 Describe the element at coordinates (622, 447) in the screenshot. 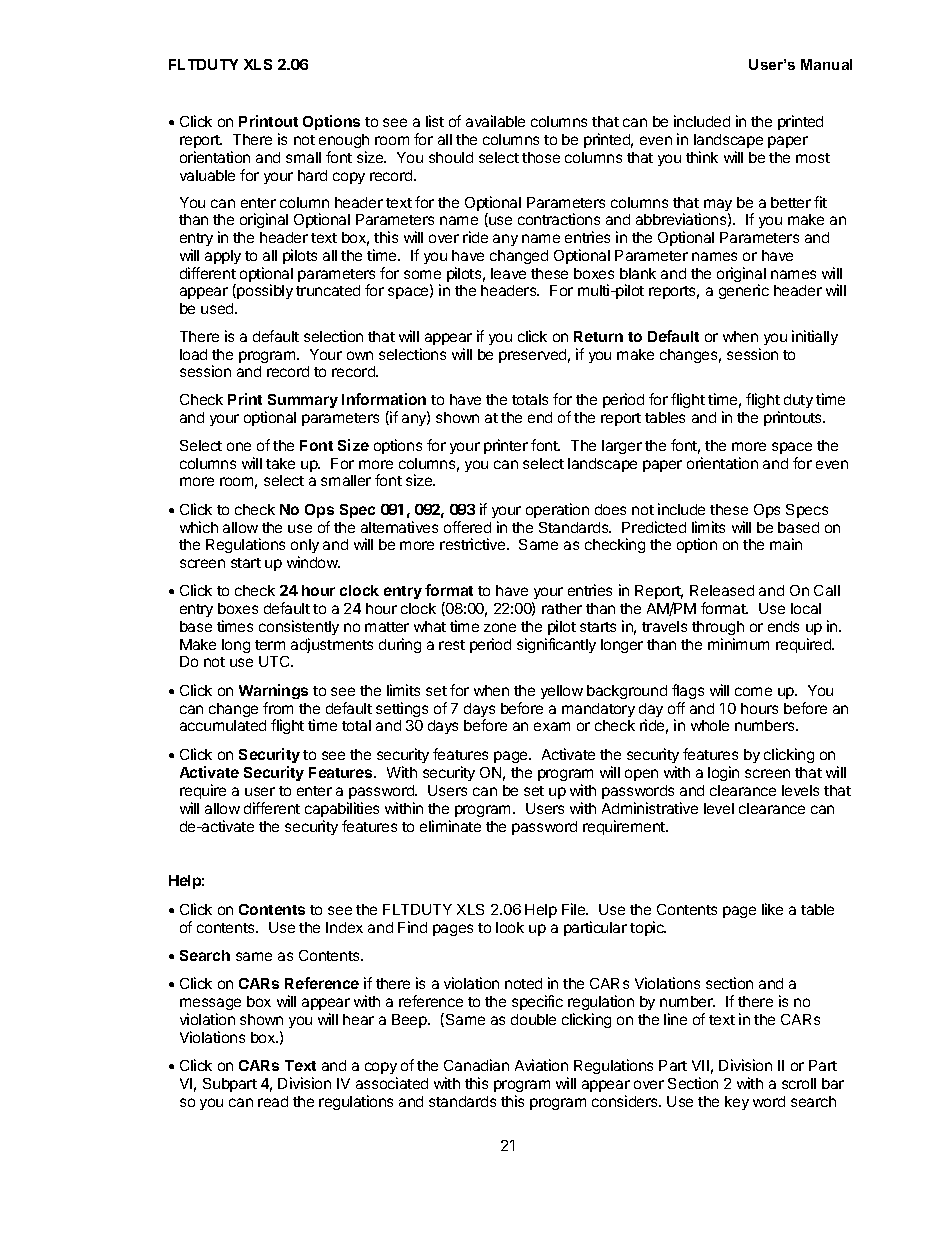

I see `larger` at that location.
